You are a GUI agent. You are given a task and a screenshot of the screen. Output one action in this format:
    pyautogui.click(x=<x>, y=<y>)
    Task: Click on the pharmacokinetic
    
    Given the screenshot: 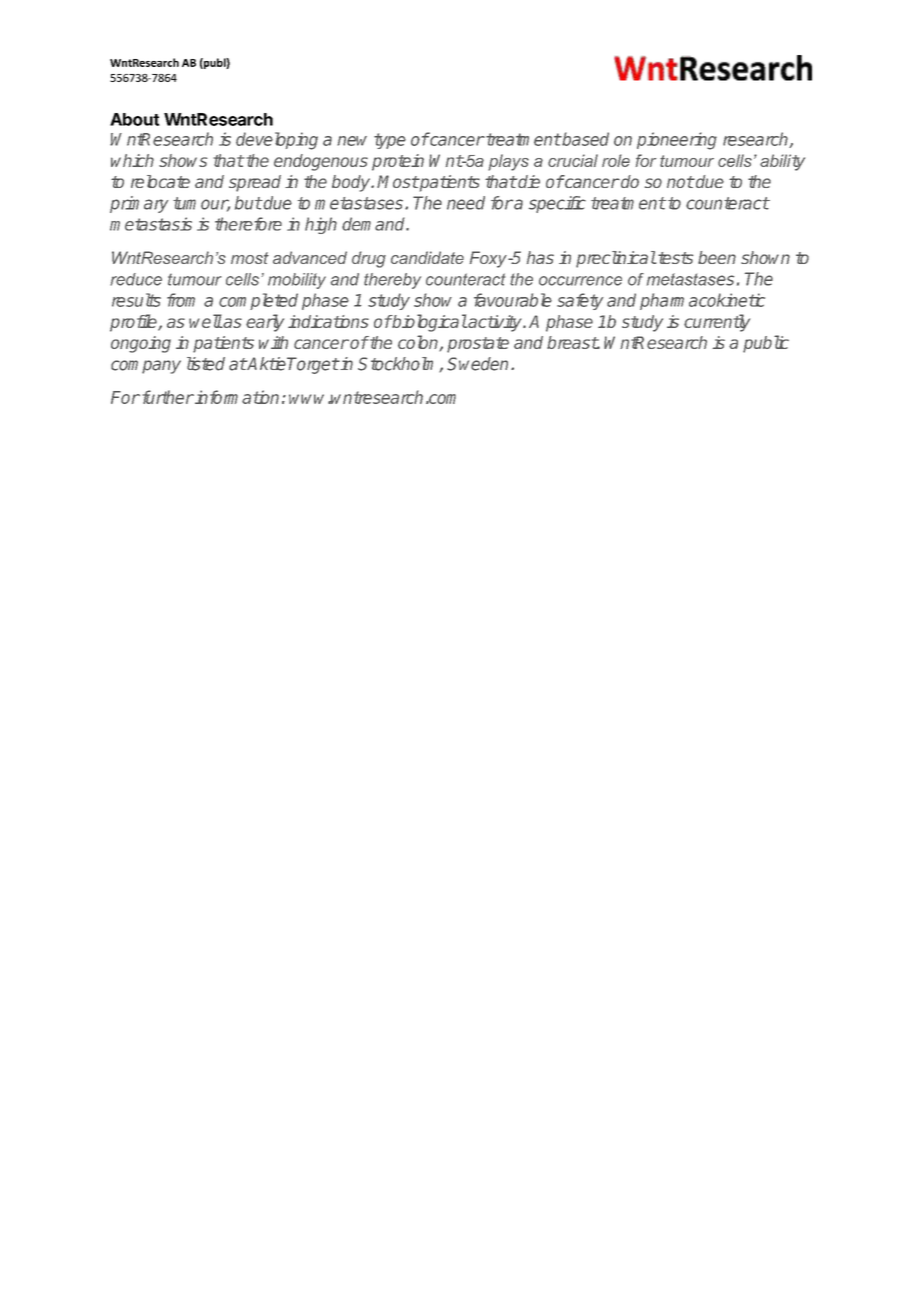 What is the action you would take?
    pyautogui.click(x=702, y=301)
